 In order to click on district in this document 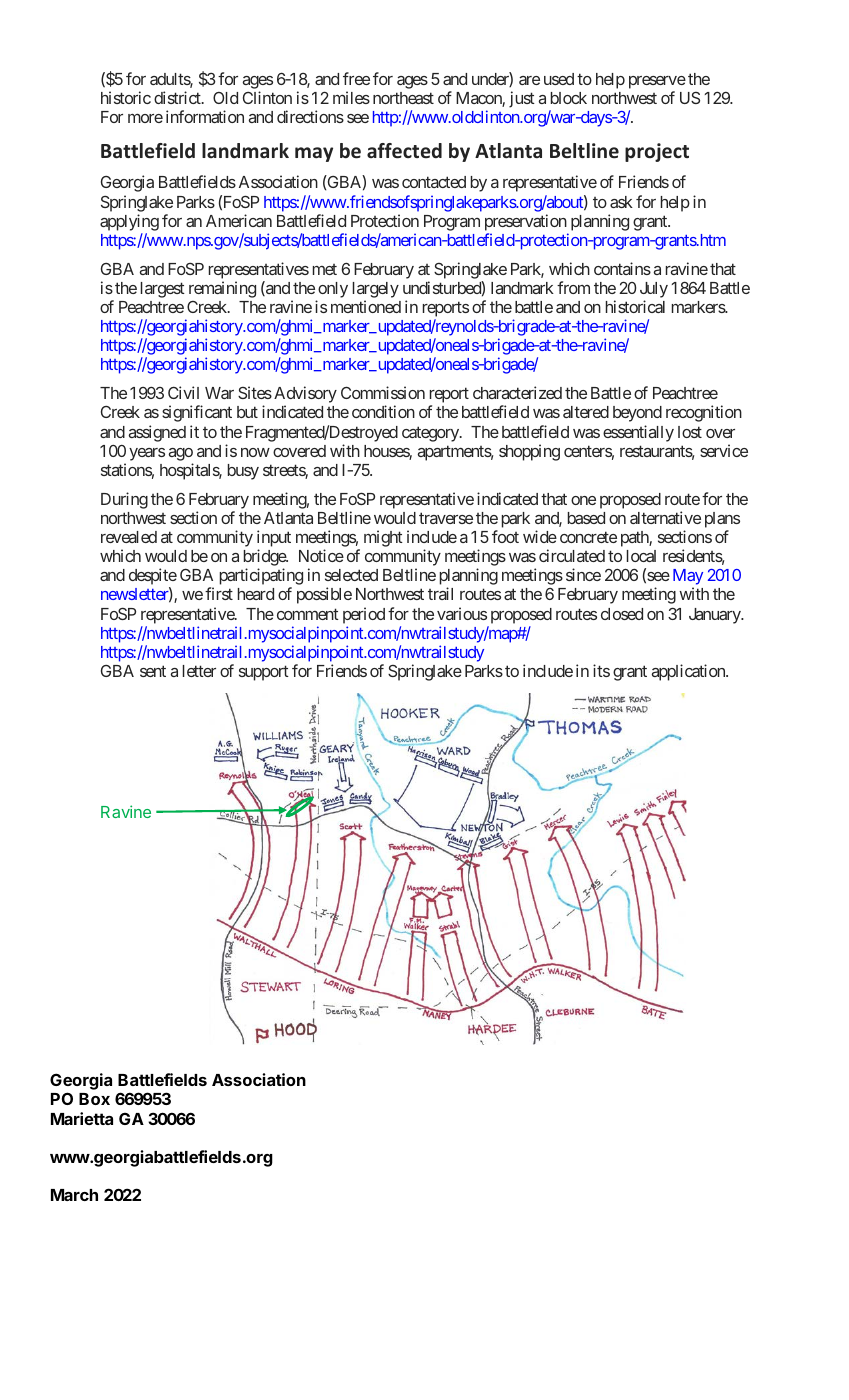, I will do `click(178, 97)`.
